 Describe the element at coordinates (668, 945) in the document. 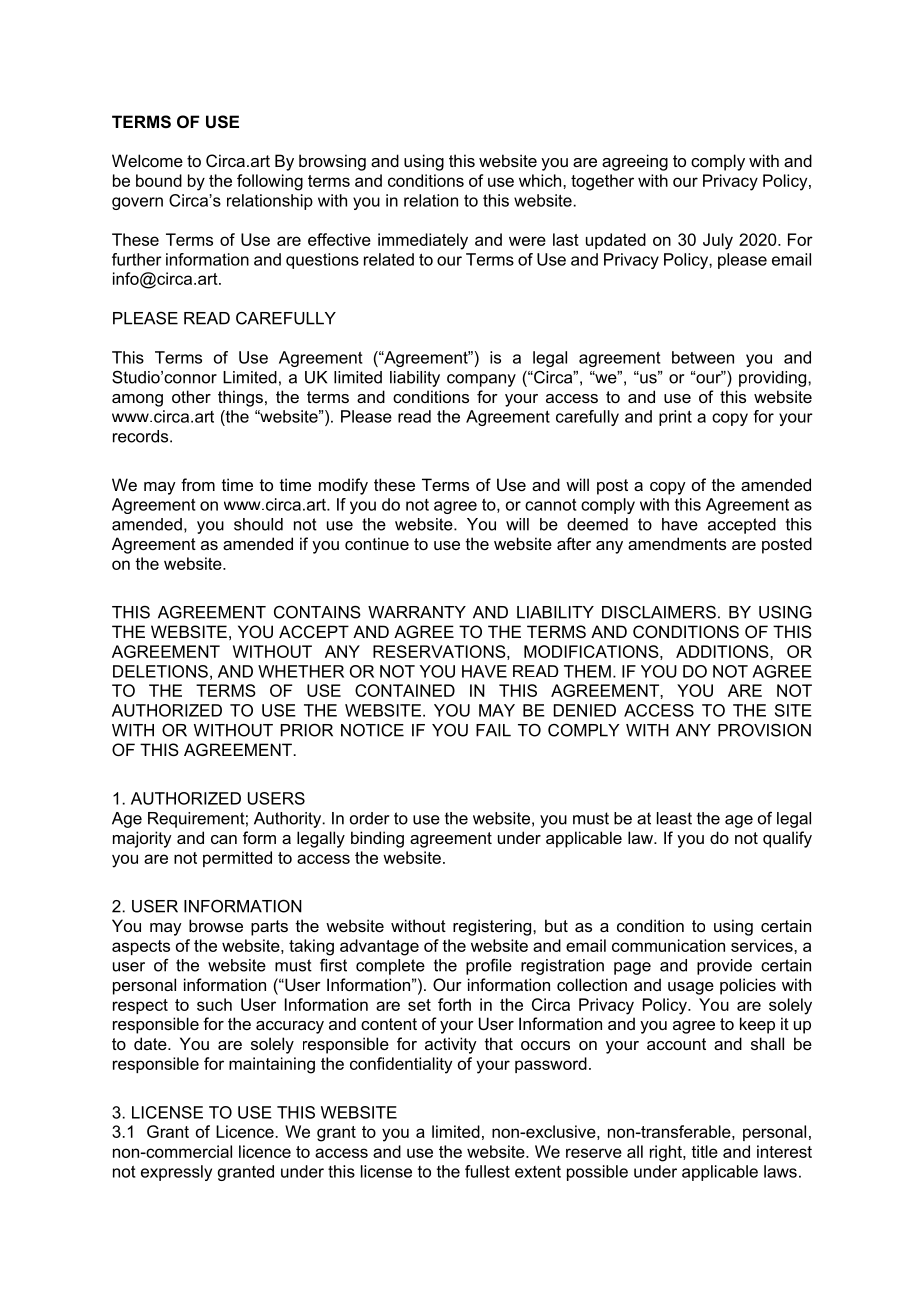

I see `communication` at that location.
